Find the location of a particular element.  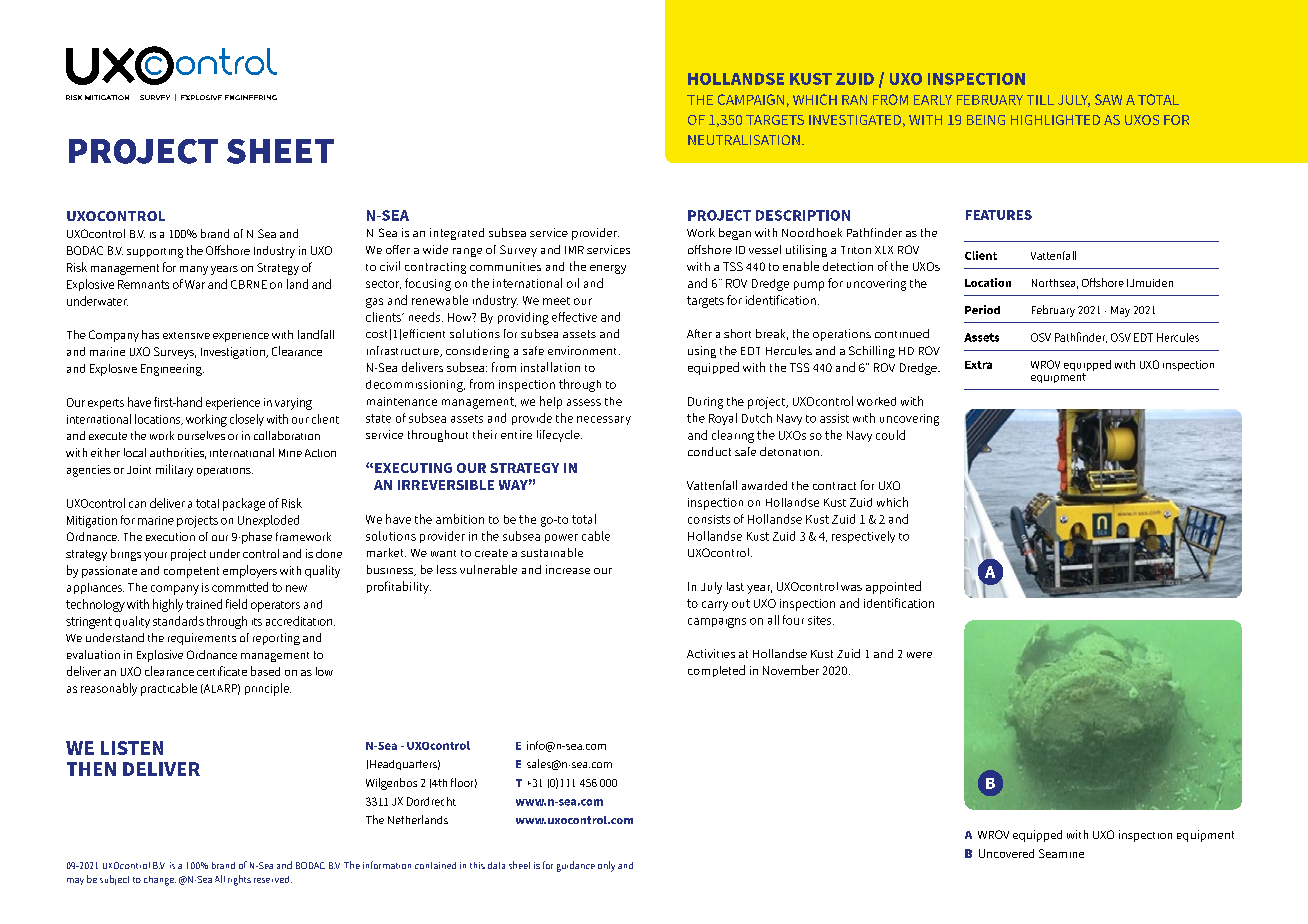

NEUTRALISATION is located at coordinates (744, 140).
